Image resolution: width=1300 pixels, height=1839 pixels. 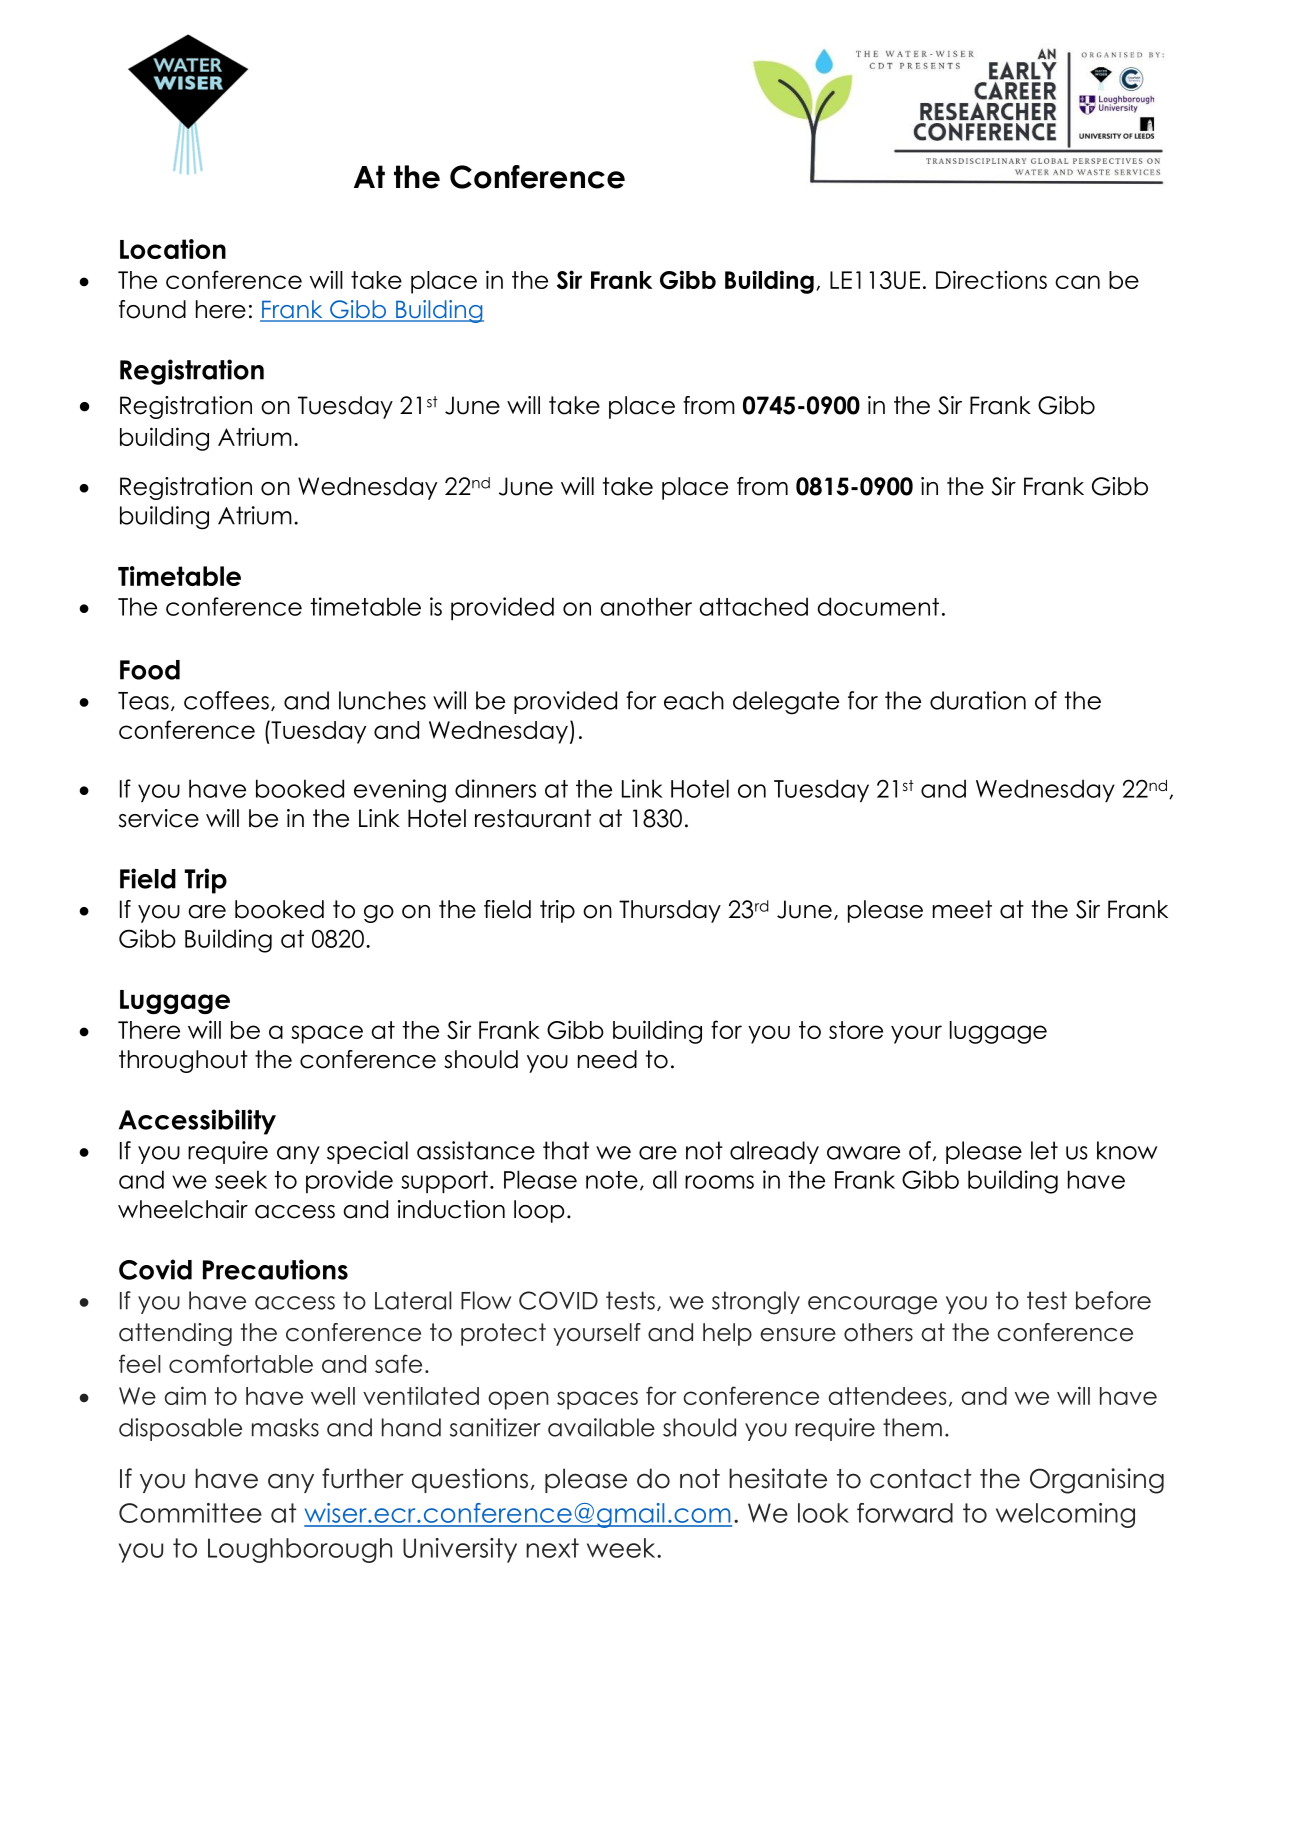 What do you see at coordinates (670, 911) in the document?
I see `Thursday` at bounding box center [670, 911].
